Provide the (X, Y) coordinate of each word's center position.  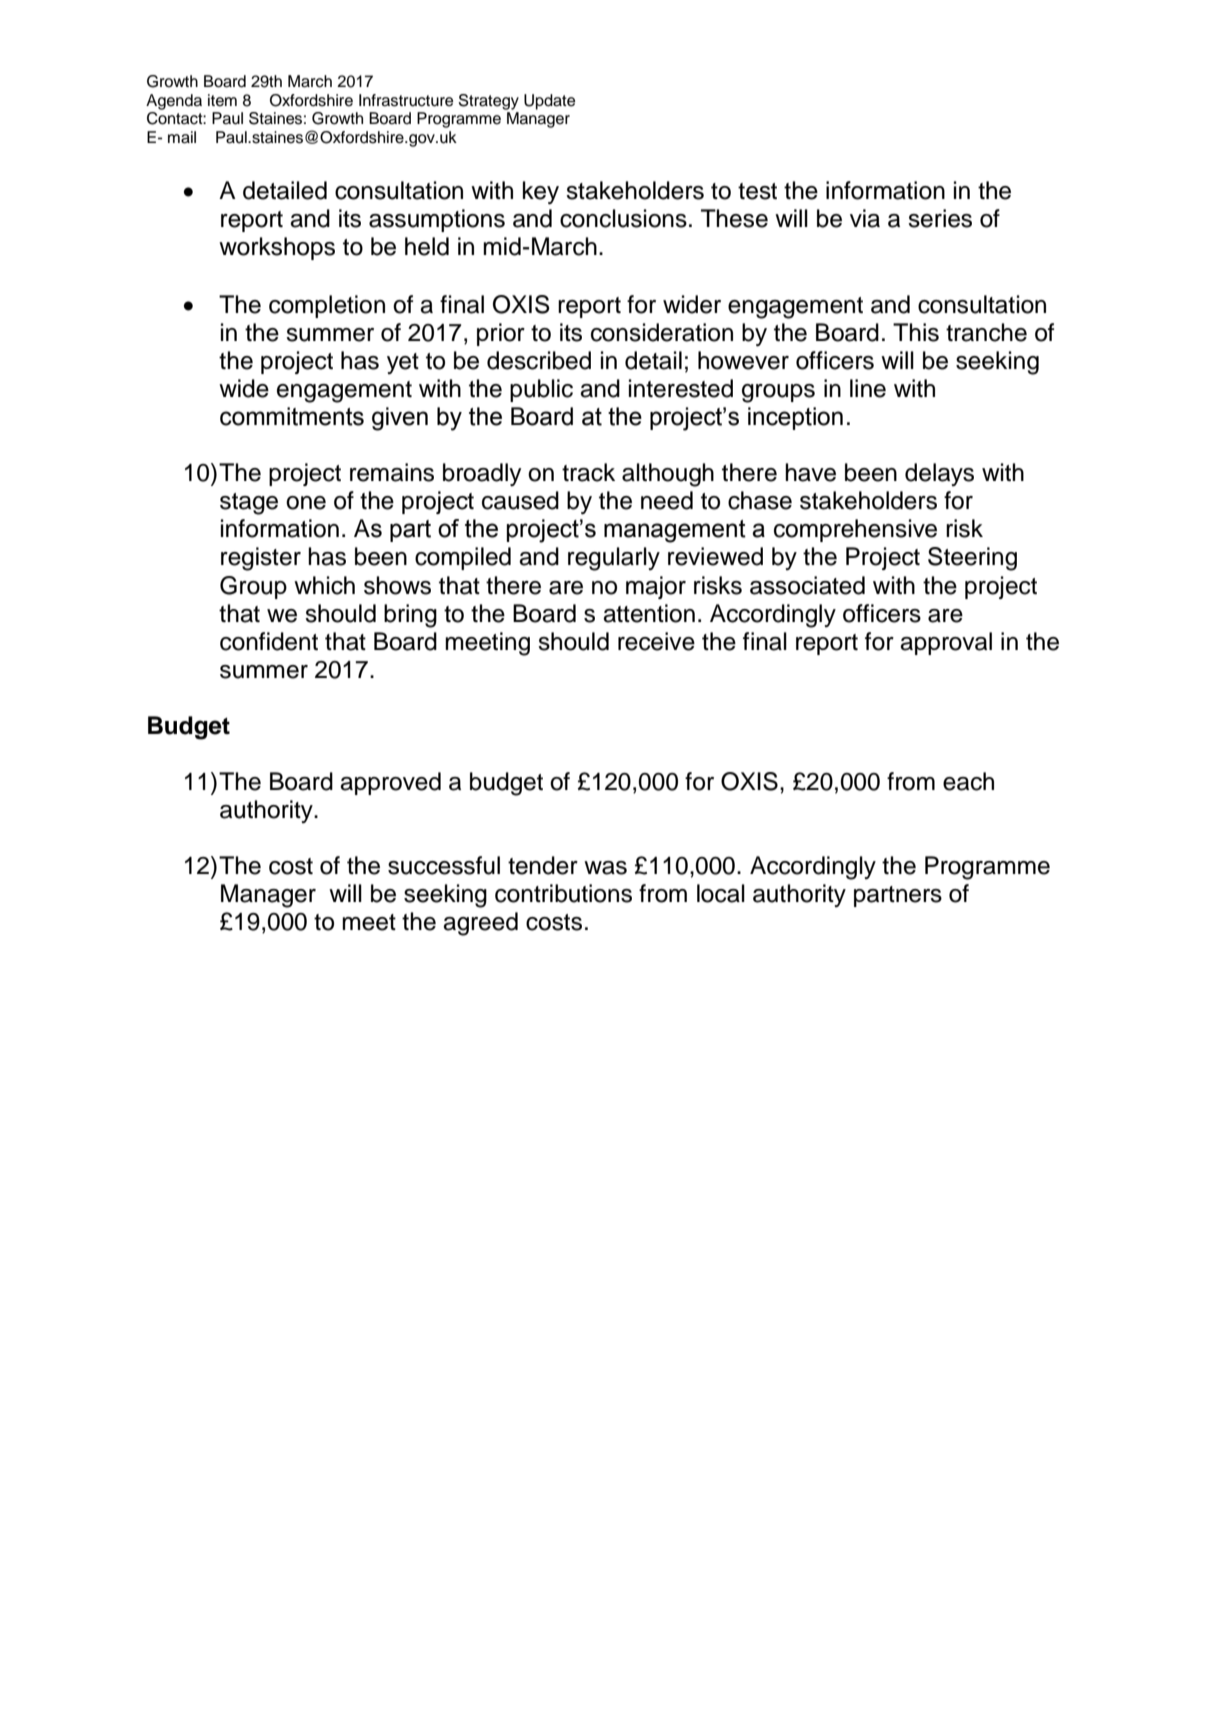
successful (444, 865)
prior (501, 334)
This (916, 332)
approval (946, 643)
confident (269, 641)
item (222, 100)
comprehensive (855, 530)
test (757, 191)
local (721, 893)
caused (520, 500)
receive (656, 641)
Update (549, 102)
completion (327, 306)
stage (249, 504)
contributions (563, 893)
